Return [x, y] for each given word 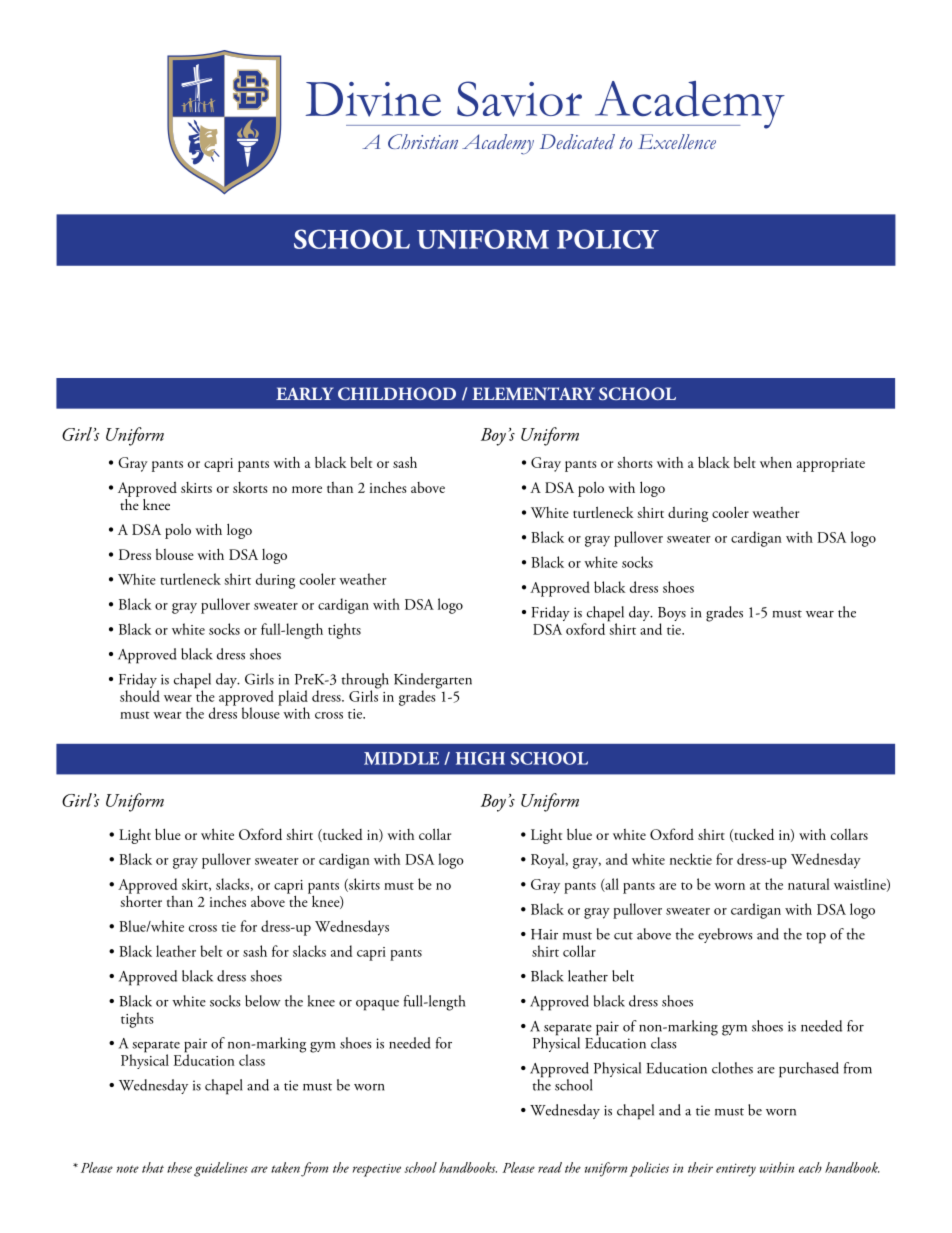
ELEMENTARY [533, 393]
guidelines [221, 1169]
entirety [736, 1170]
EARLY [305, 393]
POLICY [608, 239]
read [550, 1167]
